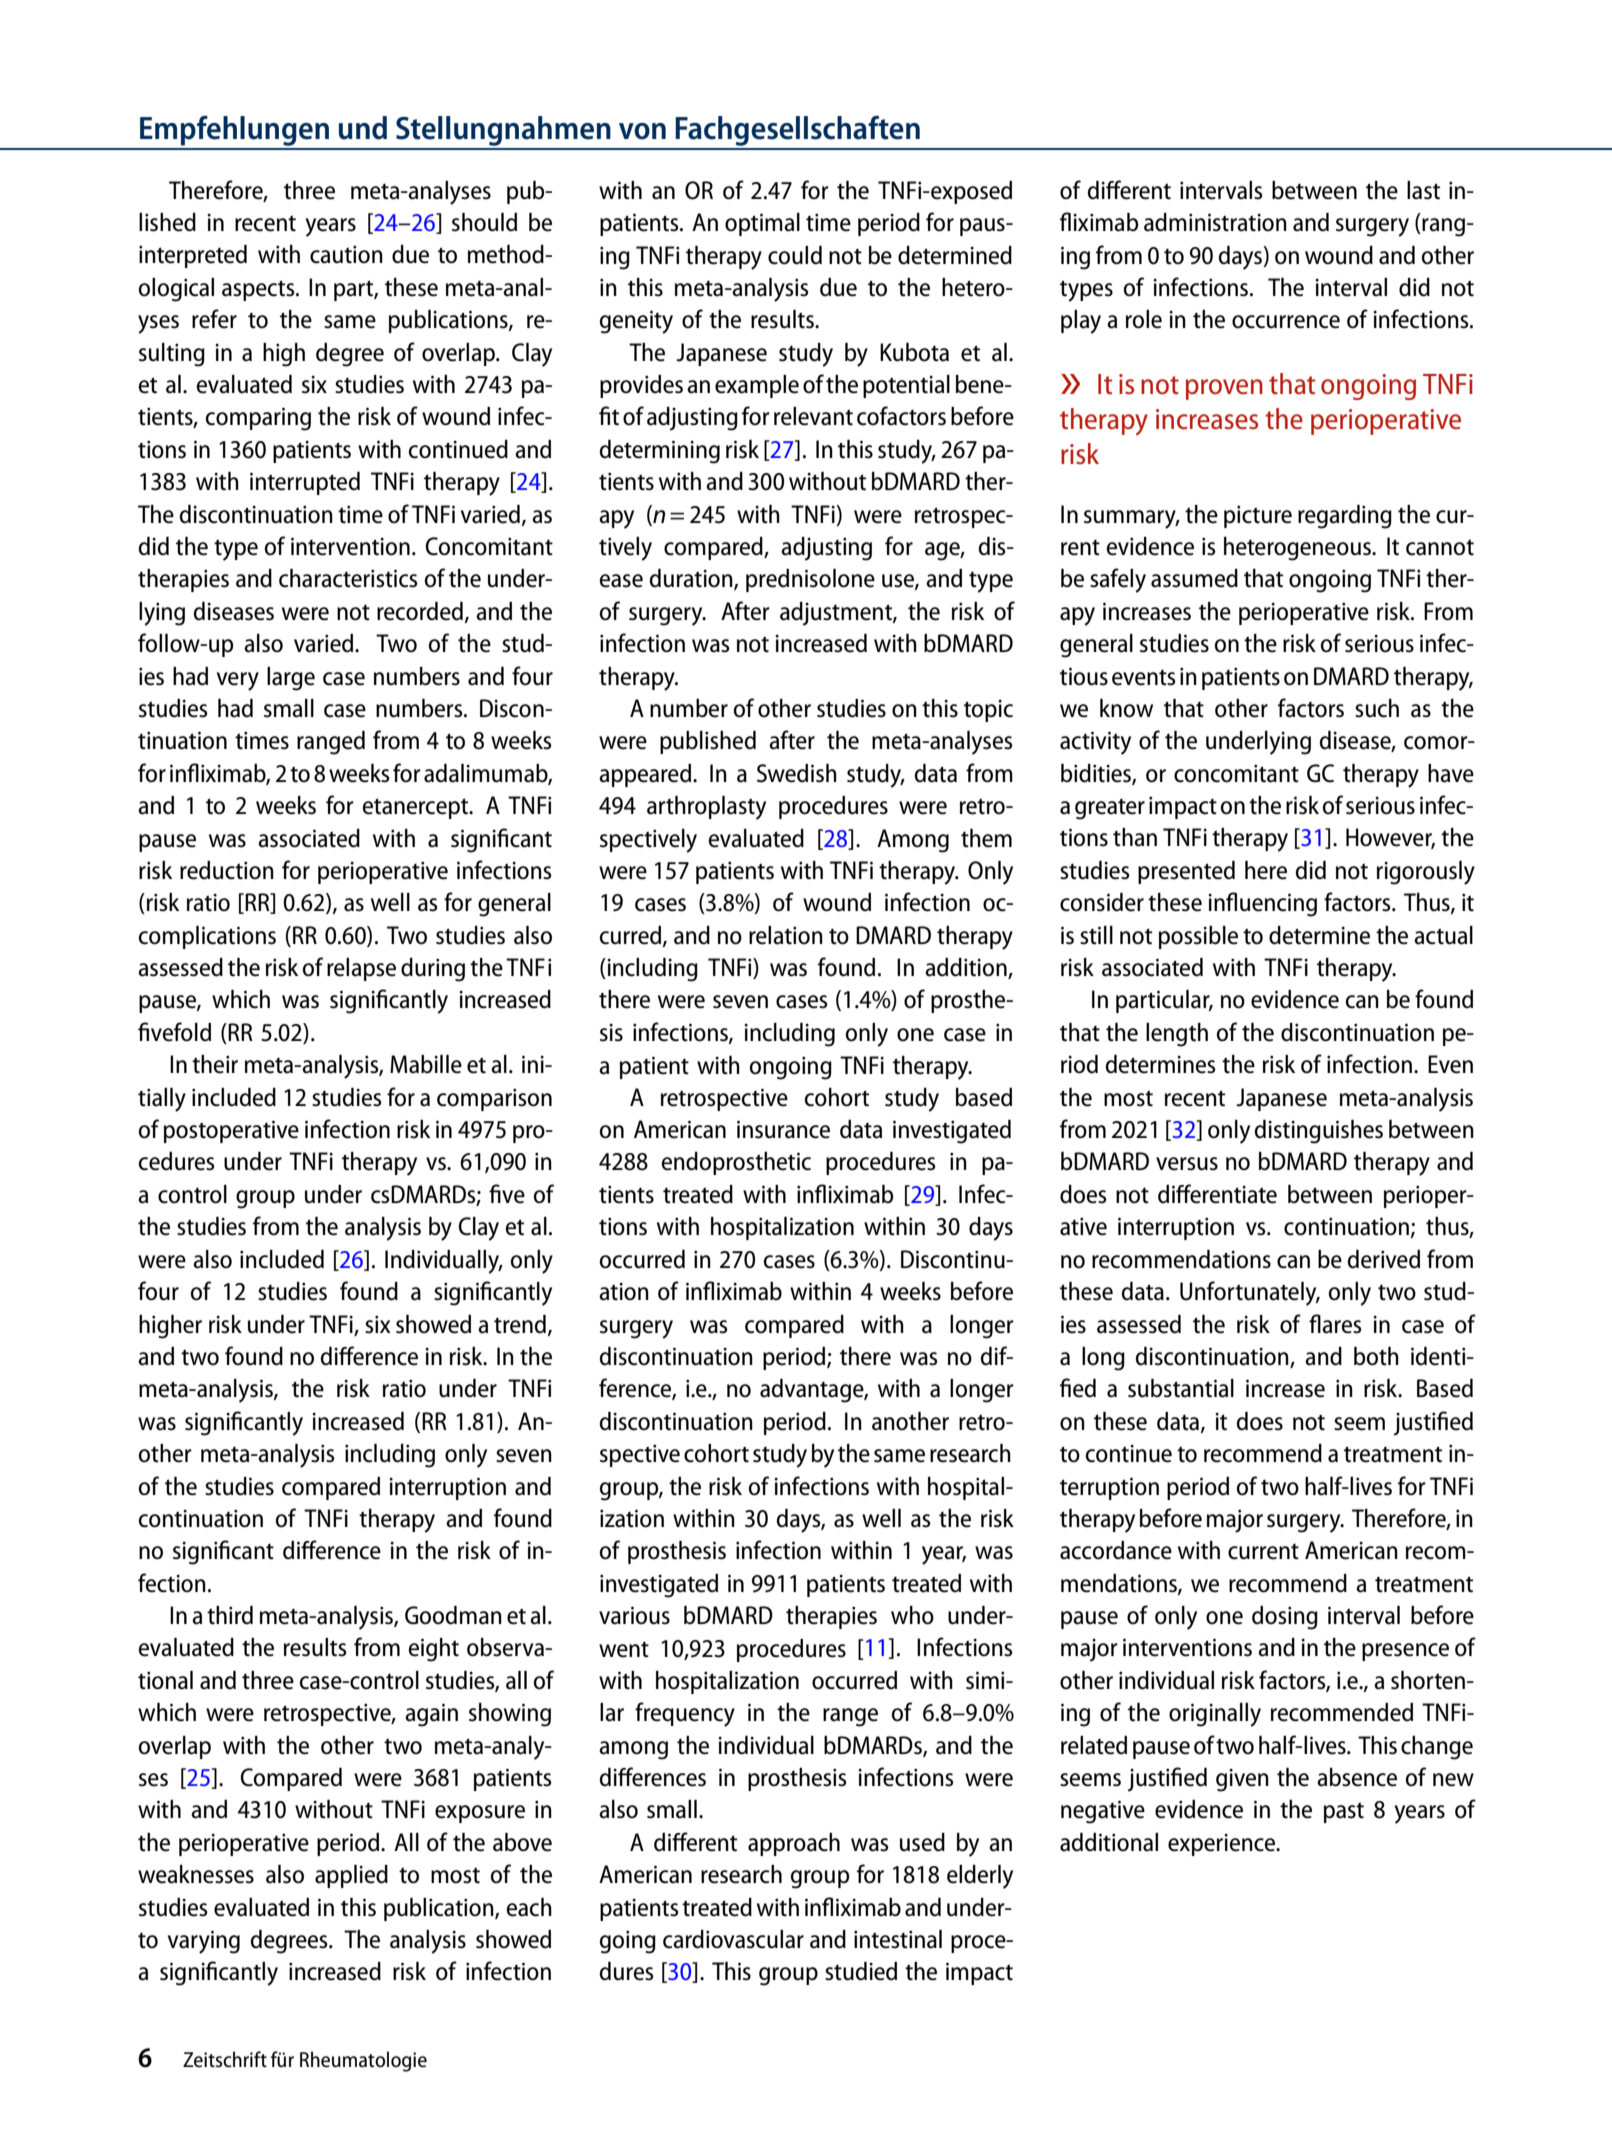 The height and width of the image is (2146, 1612). What do you see at coordinates (225, 2059) in the image?
I see `Zeitschrift` at bounding box center [225, 2059].
